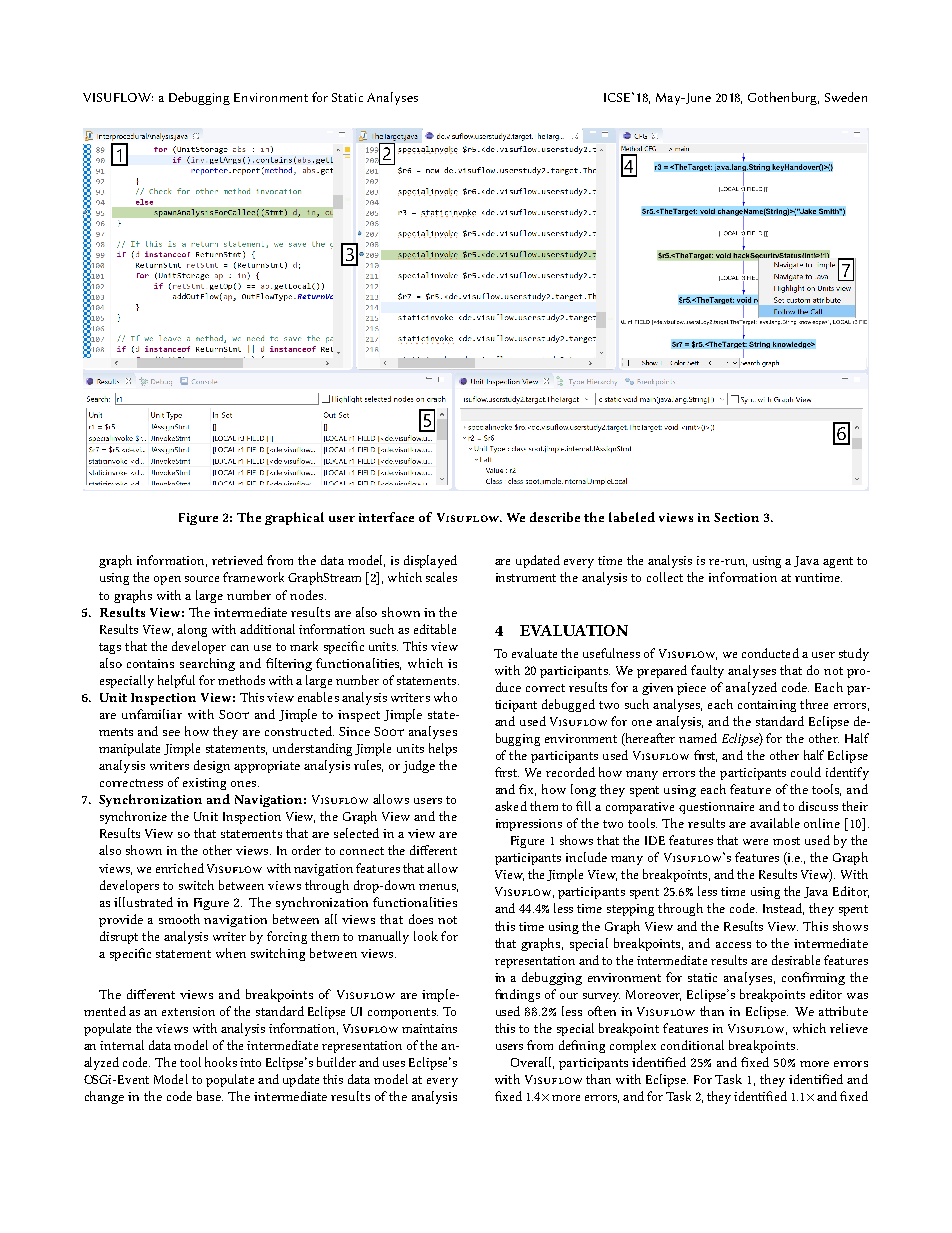  What do you see at coordinates (441, 577) in the screenshot?
I see `scales` at bounding box center [441, 577].
